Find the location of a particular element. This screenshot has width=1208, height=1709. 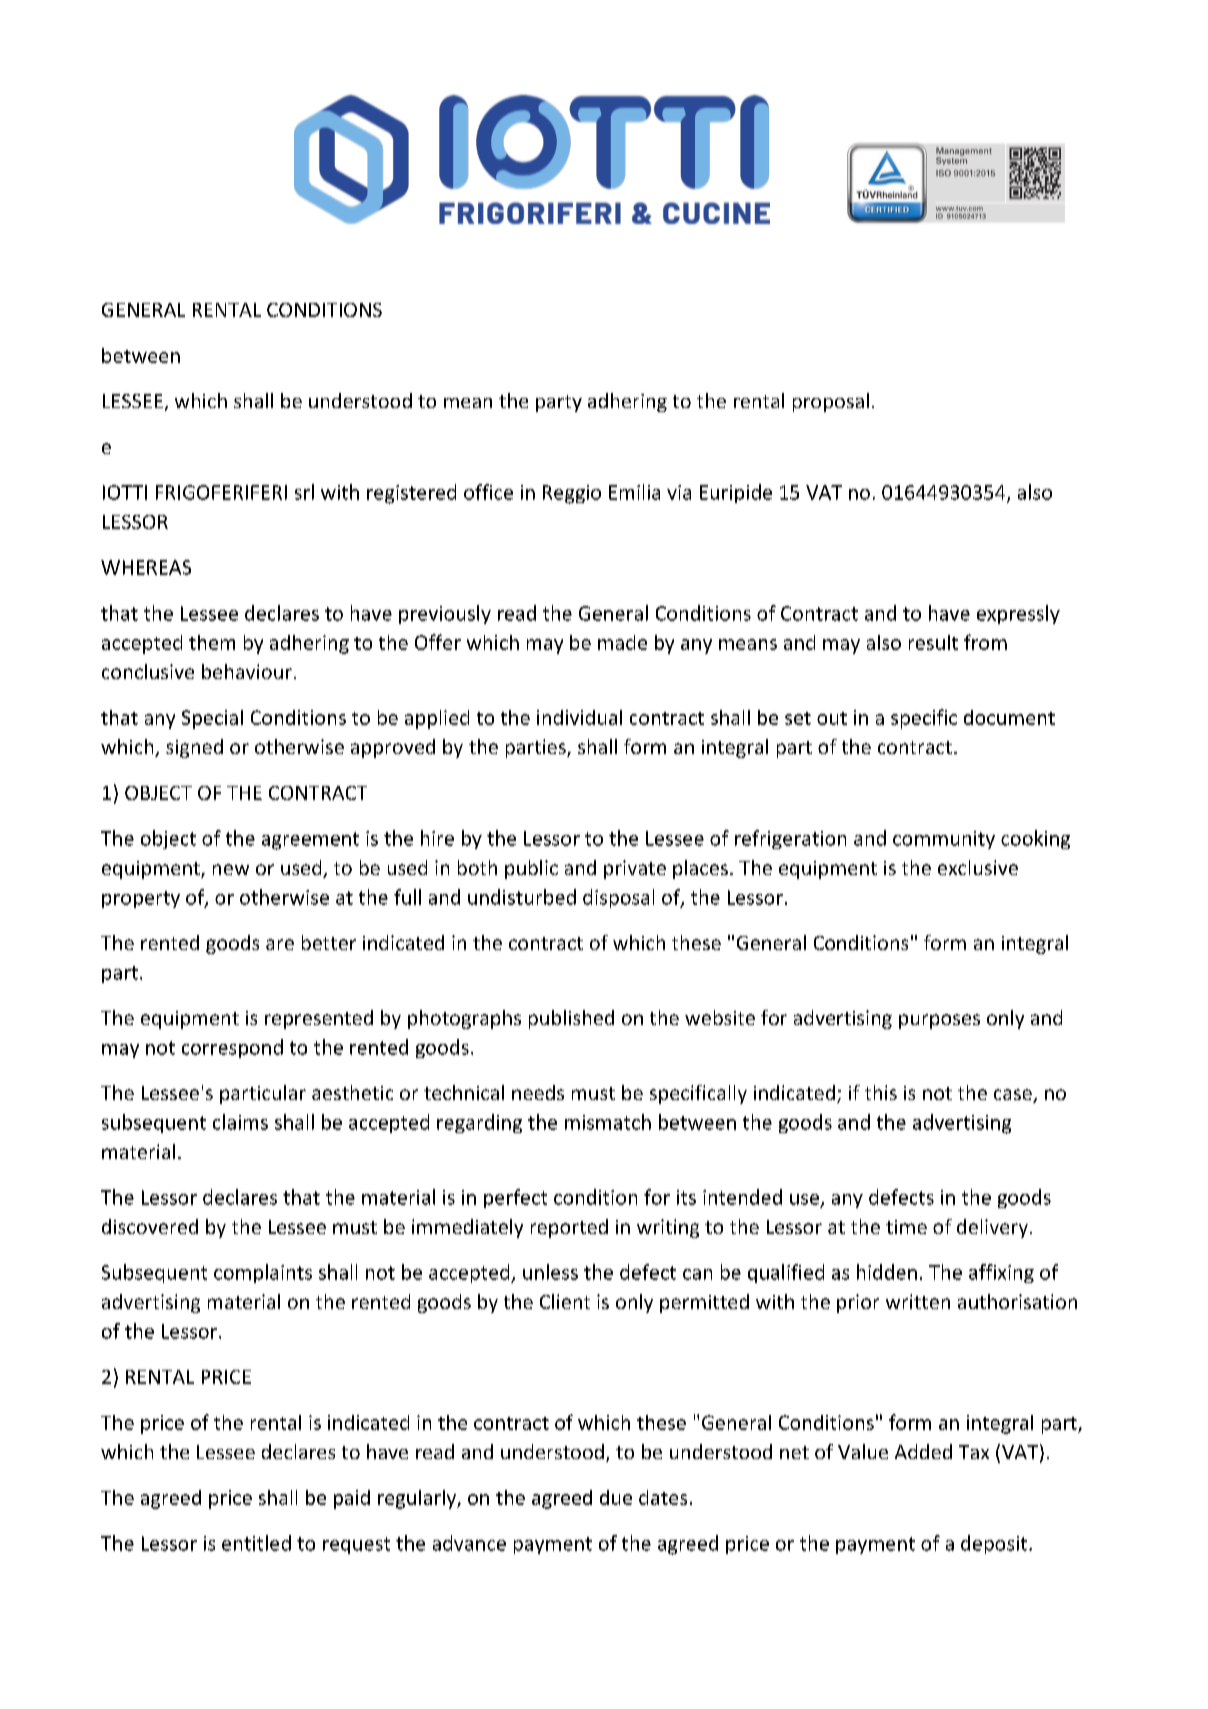

community is located at coordinates (944, 840).
